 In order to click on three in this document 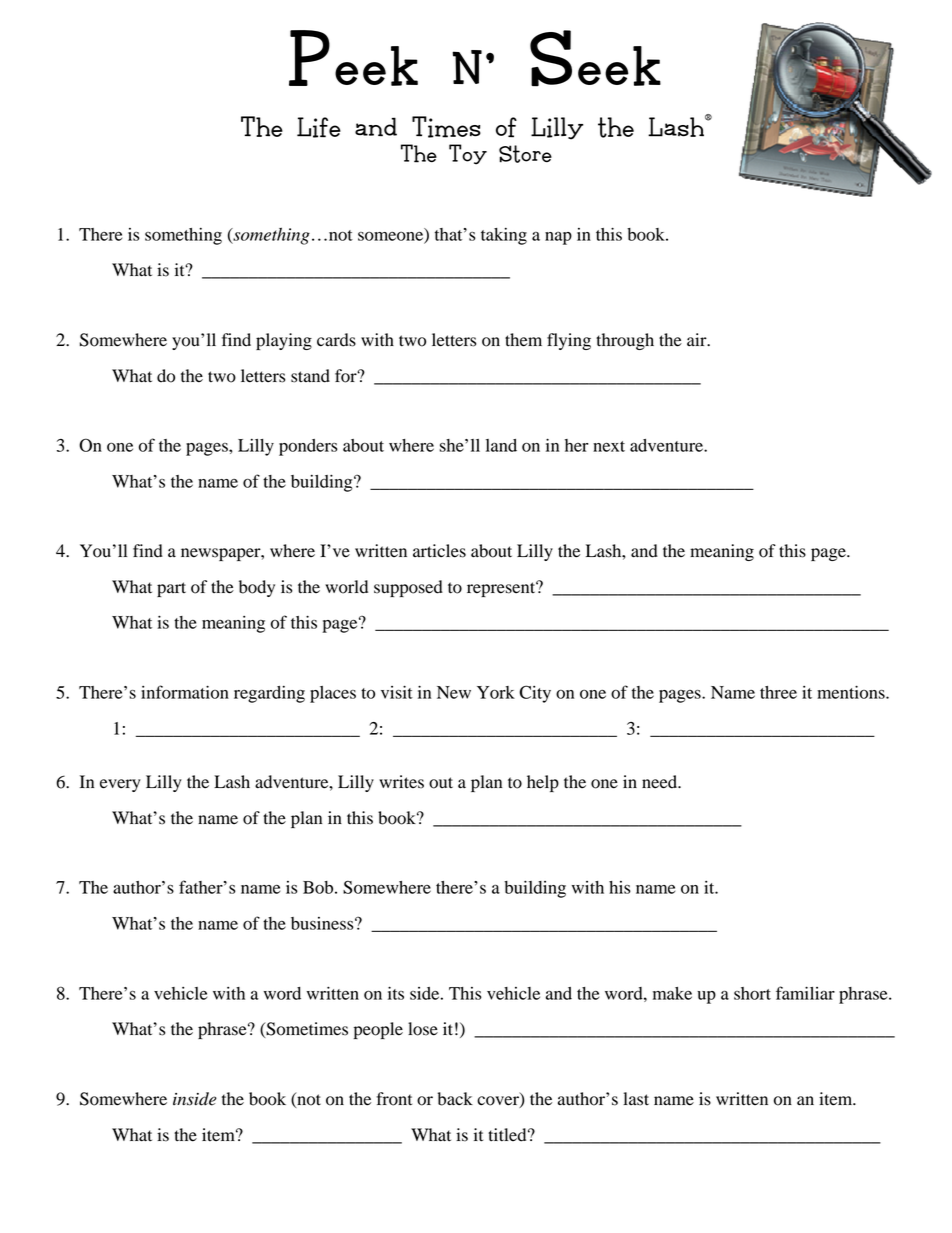, I will do `click(778, 692)`.
